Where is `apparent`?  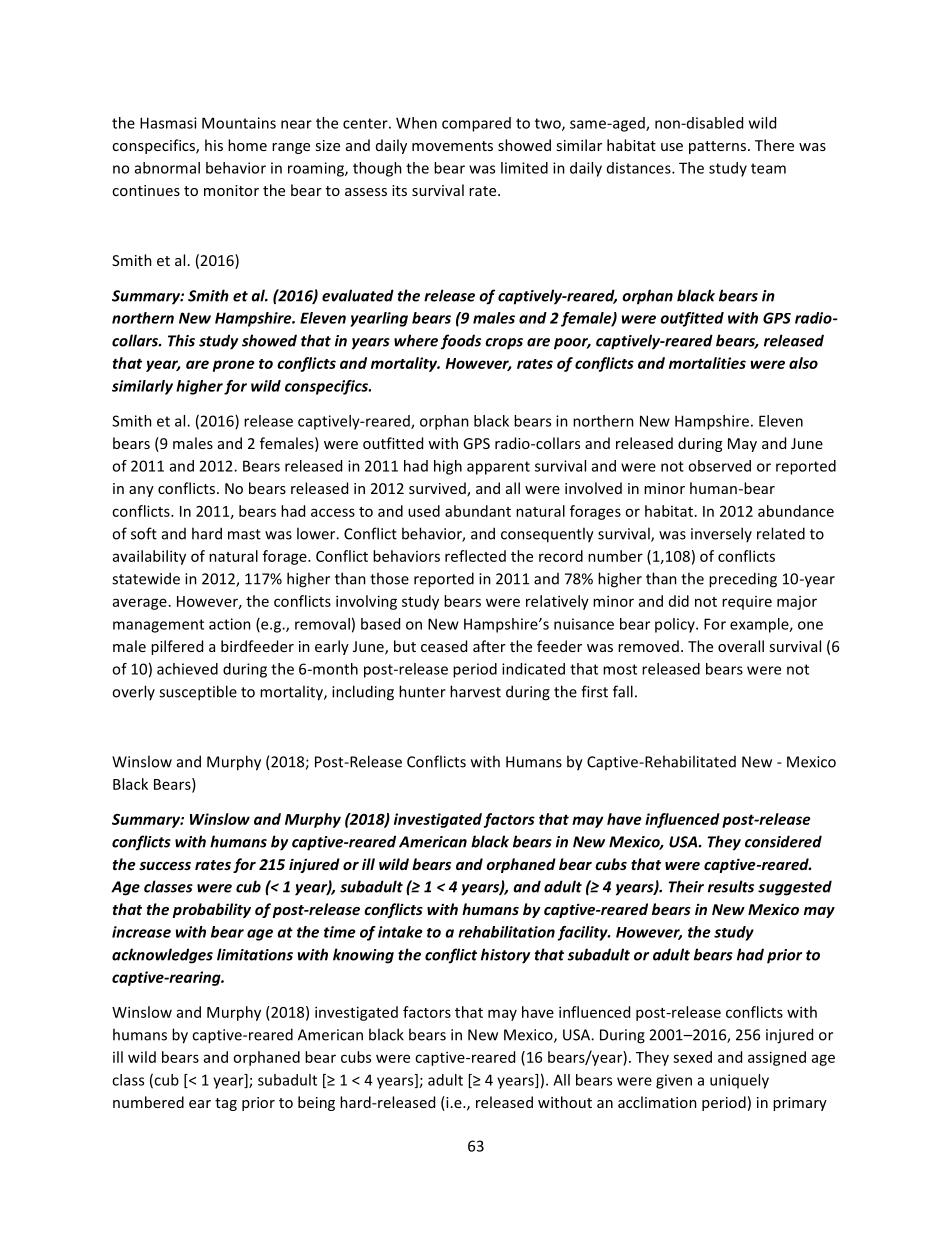 apparent is located at coordinates (498, 468).
